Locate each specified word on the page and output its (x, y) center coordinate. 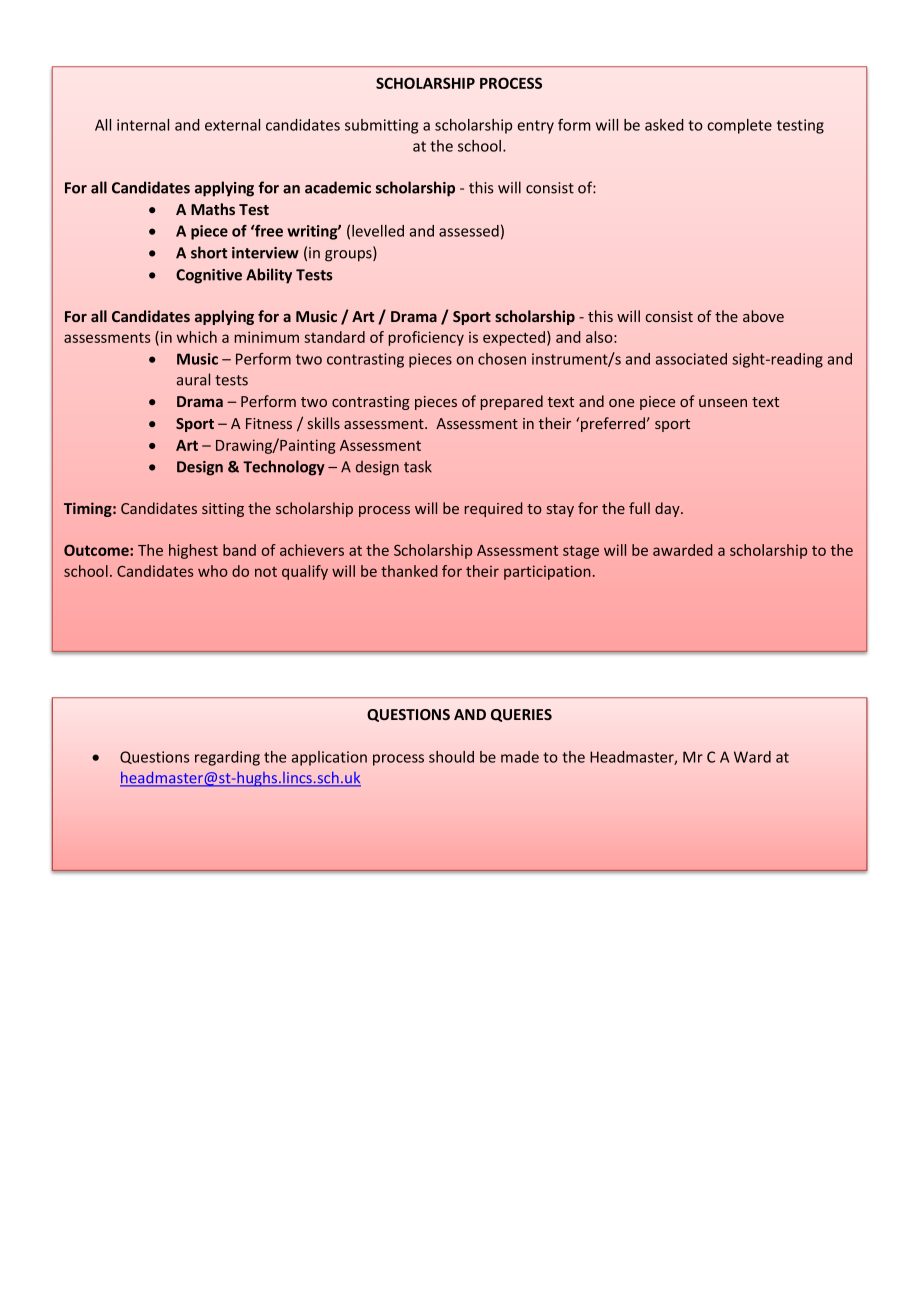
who (213, 571)
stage (581, 552)
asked (664, 125)
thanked (409, 571)
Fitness (269, 423)
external (232, 125)
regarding (227, 758)
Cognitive (209, 276)
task (418, 466)
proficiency (426, 338)
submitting (381, 126)
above (763, 316)
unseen (723, 403)
